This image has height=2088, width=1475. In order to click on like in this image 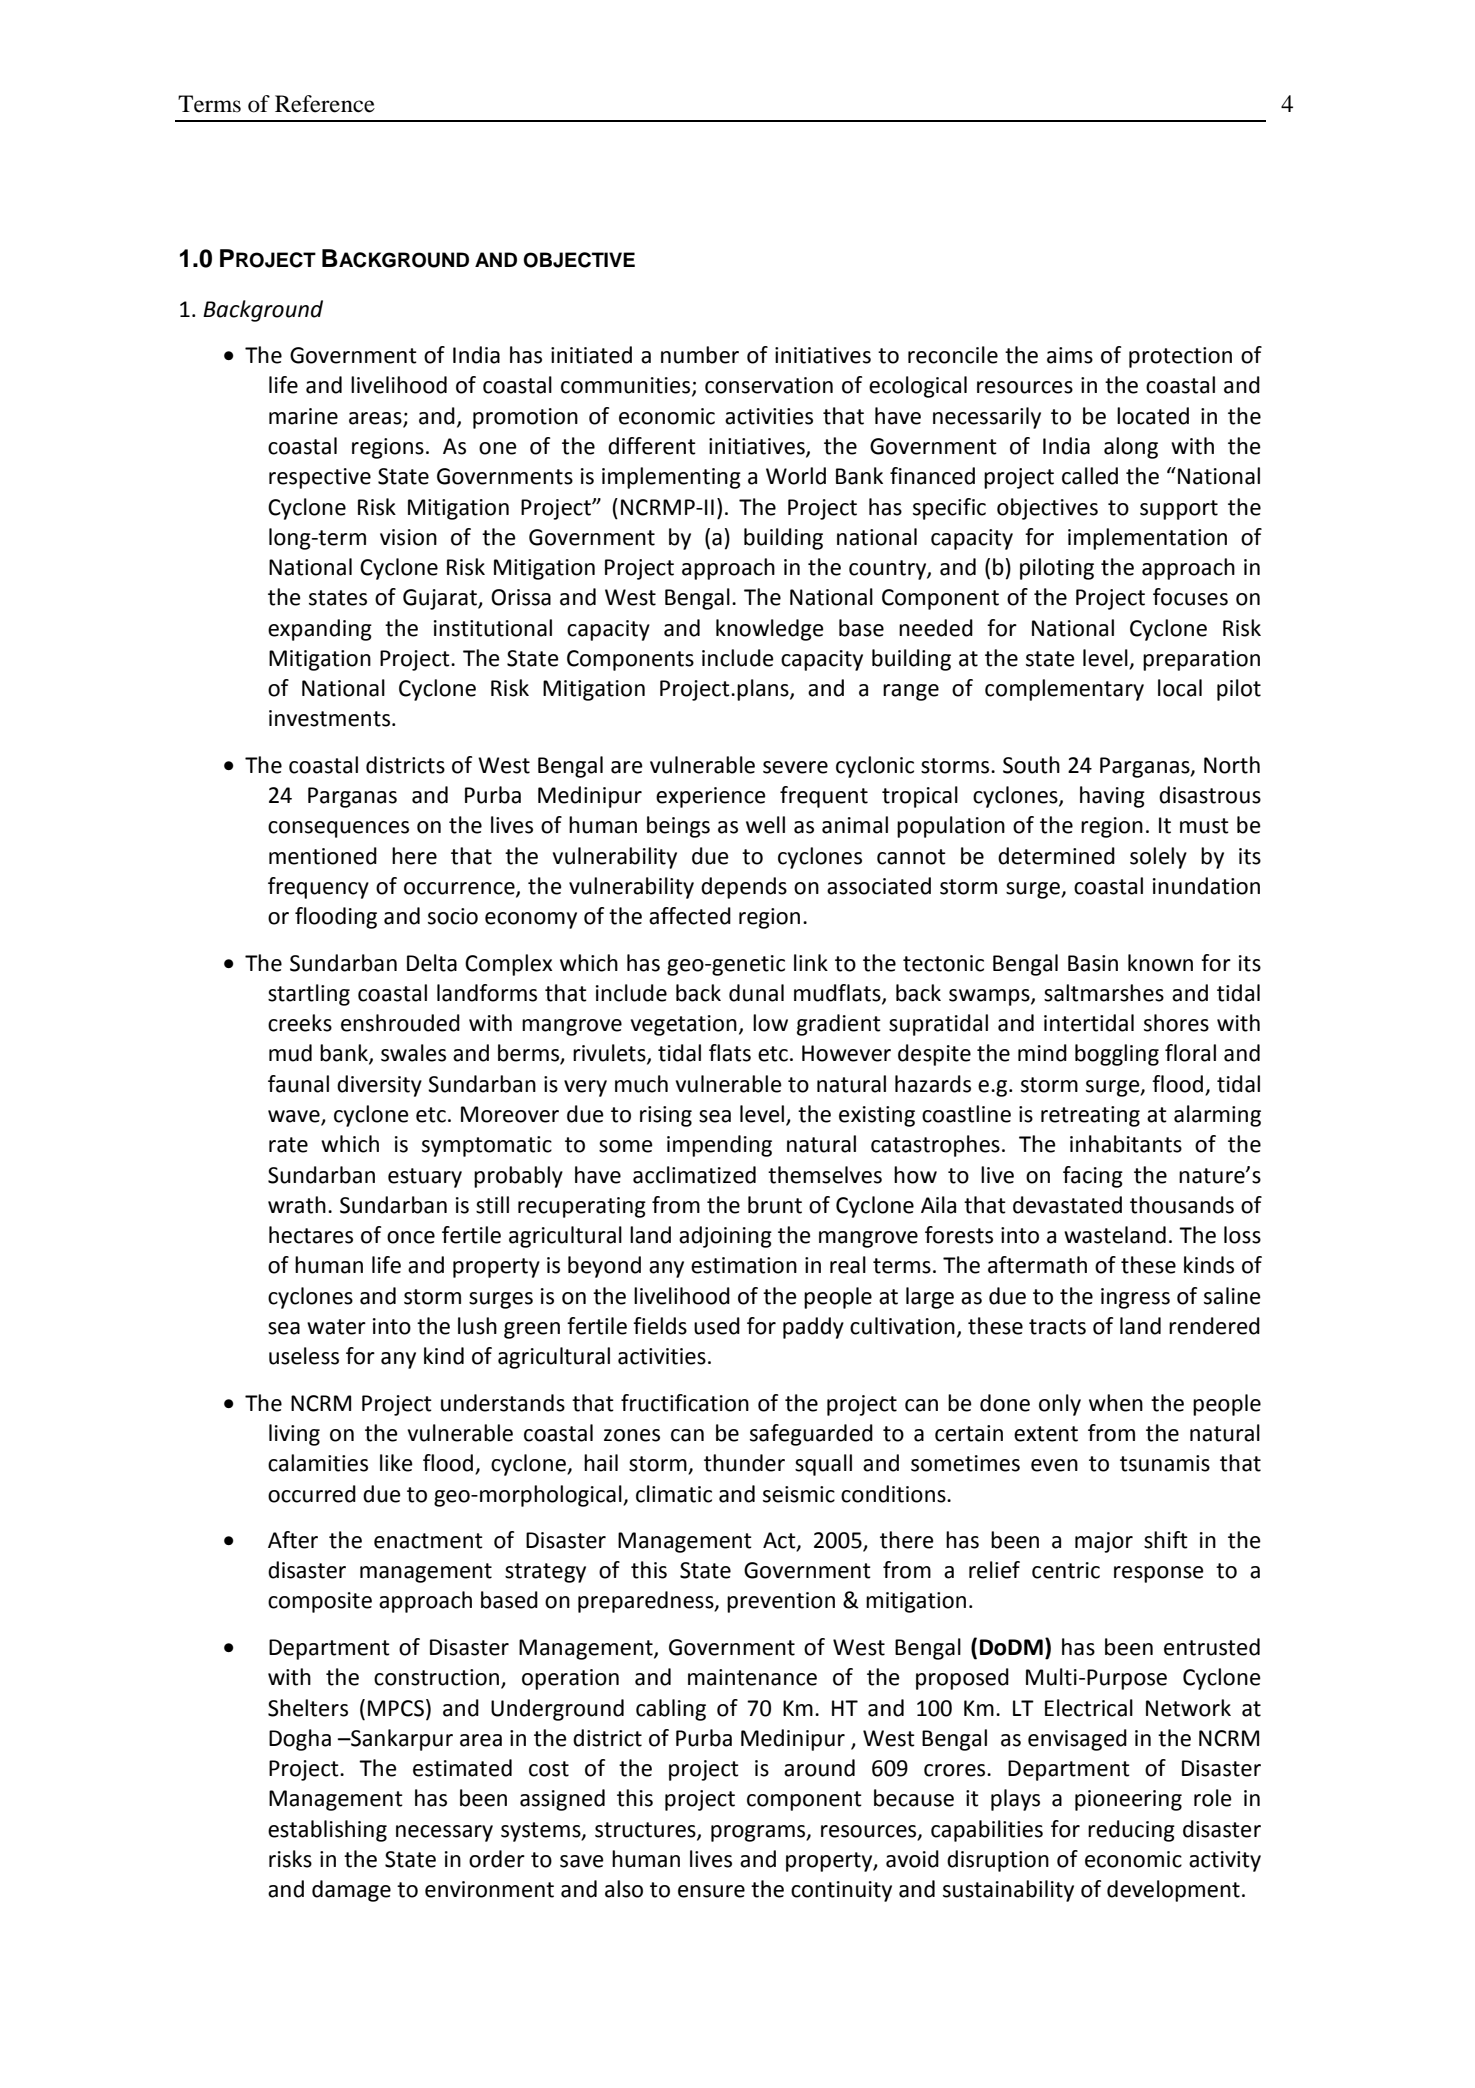, I will do `click(396, 1463)`.
